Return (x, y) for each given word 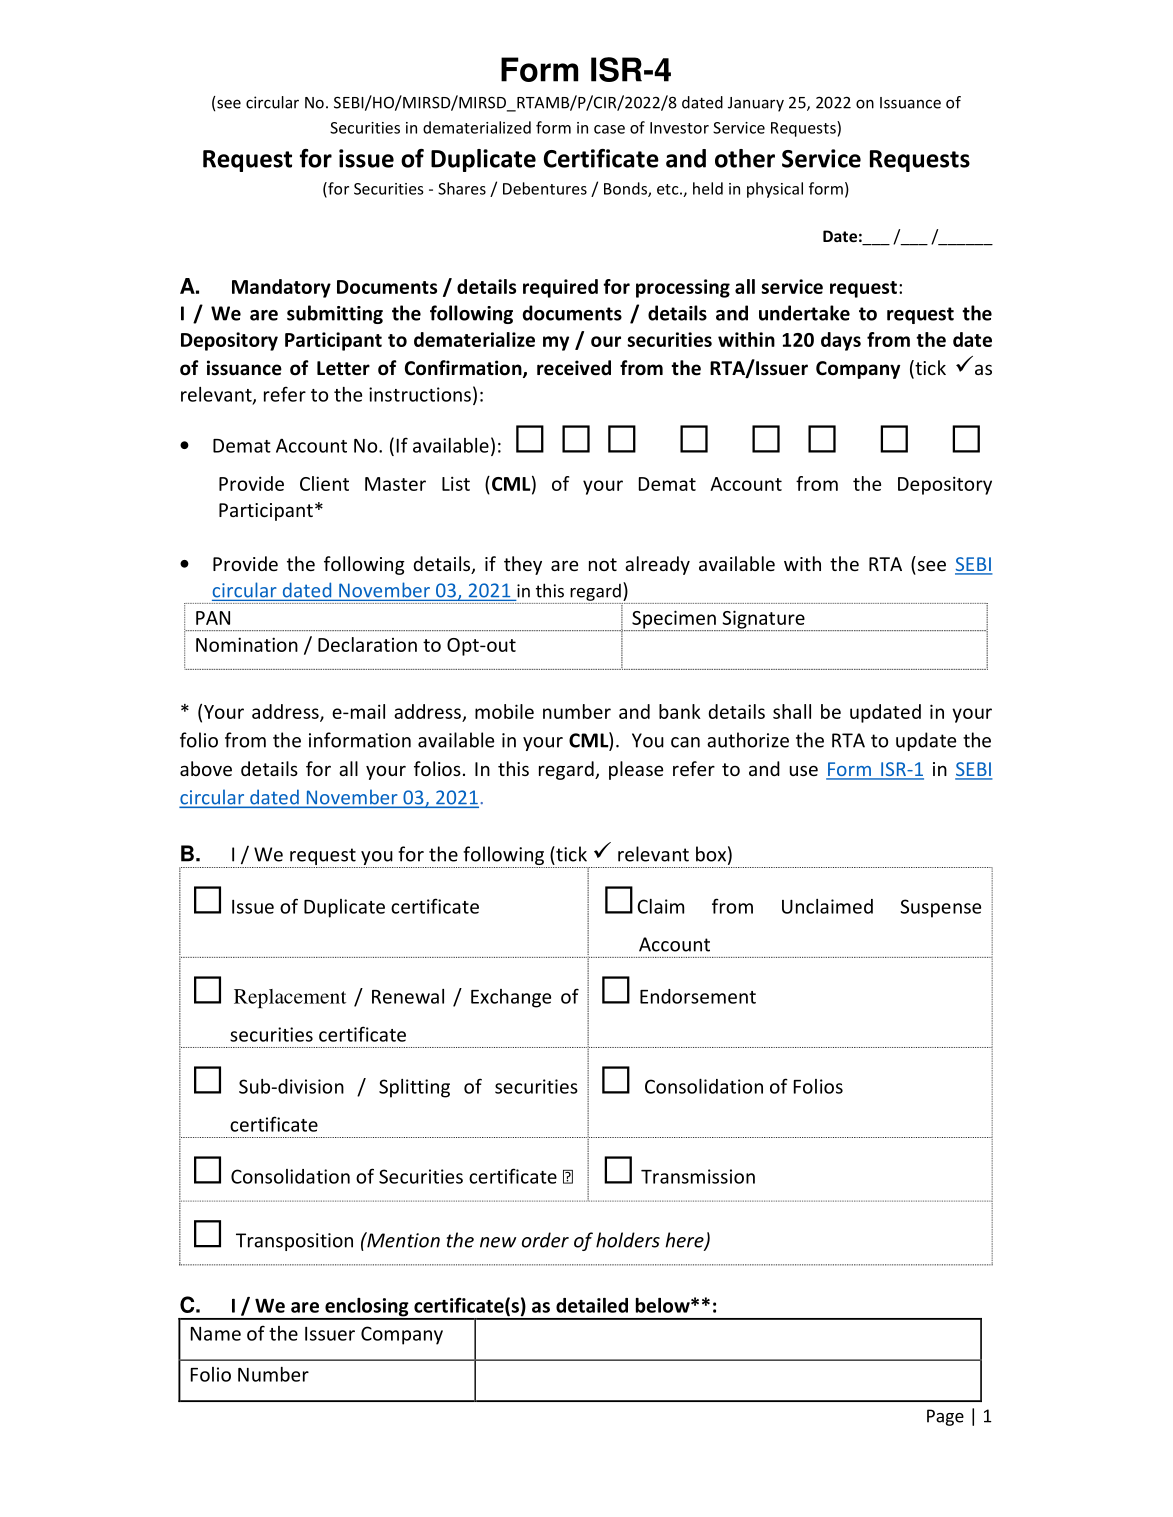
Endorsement (698, 996)
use (804, 770)
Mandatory (281, 288)
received (574, 368)
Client (324, 483)
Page (945, 1417)
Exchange (511, 998)
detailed (592, 1305)
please (636, 770)
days (841, 341)
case (609, 129)
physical (775, 190)
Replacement (290, 998)
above (206, 768)
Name (216, 1334)
